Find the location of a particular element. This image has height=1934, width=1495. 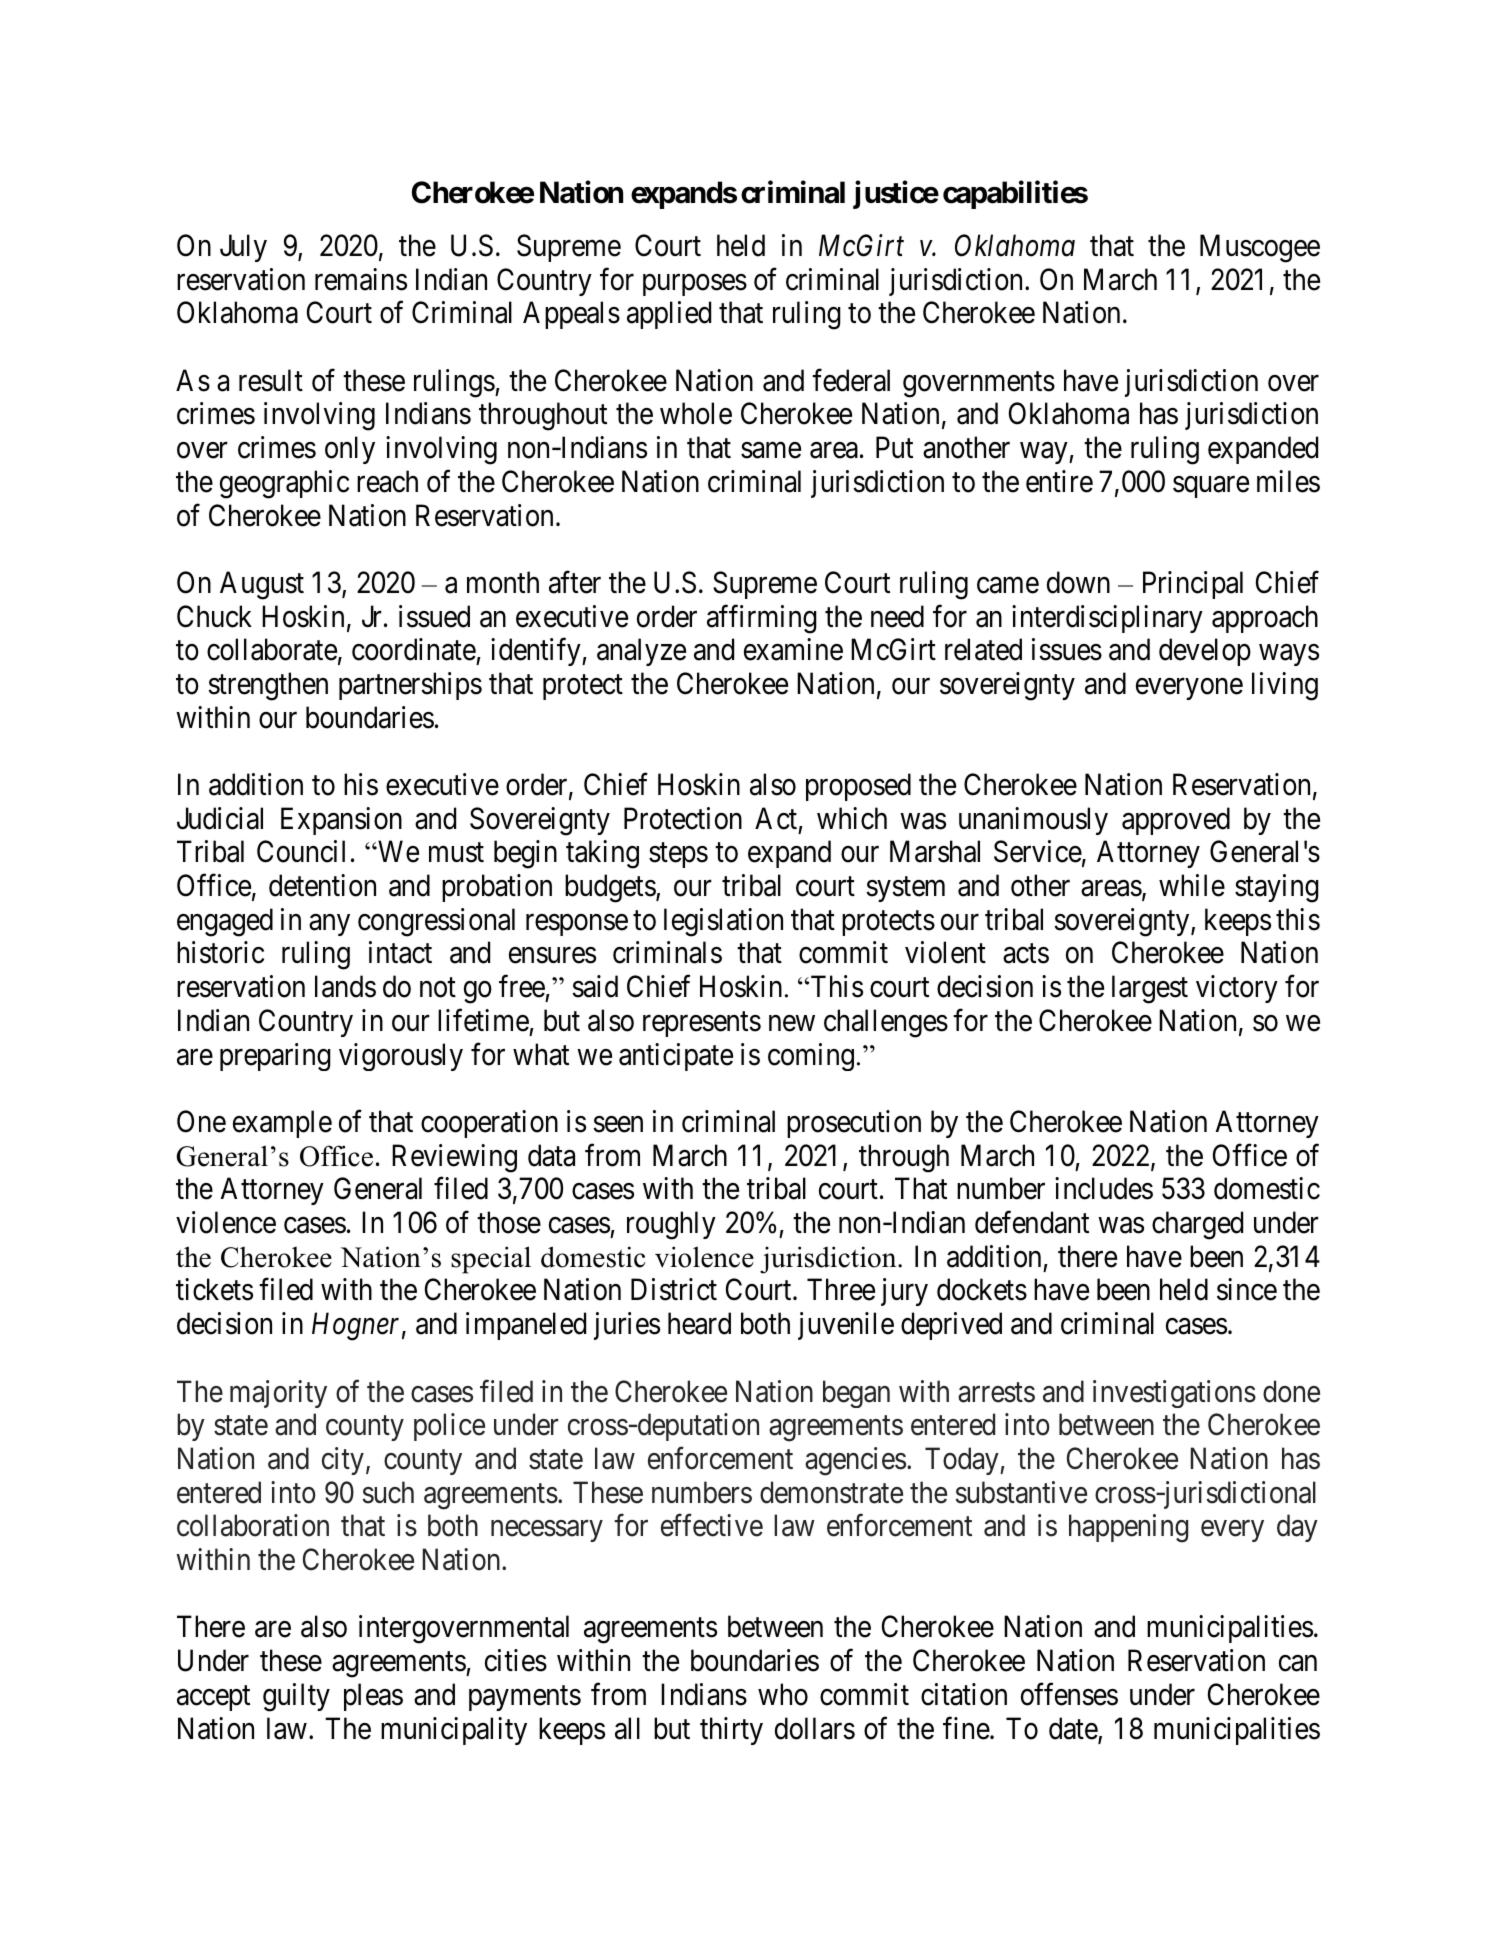

largest is located at coordinates (1150, 989).
